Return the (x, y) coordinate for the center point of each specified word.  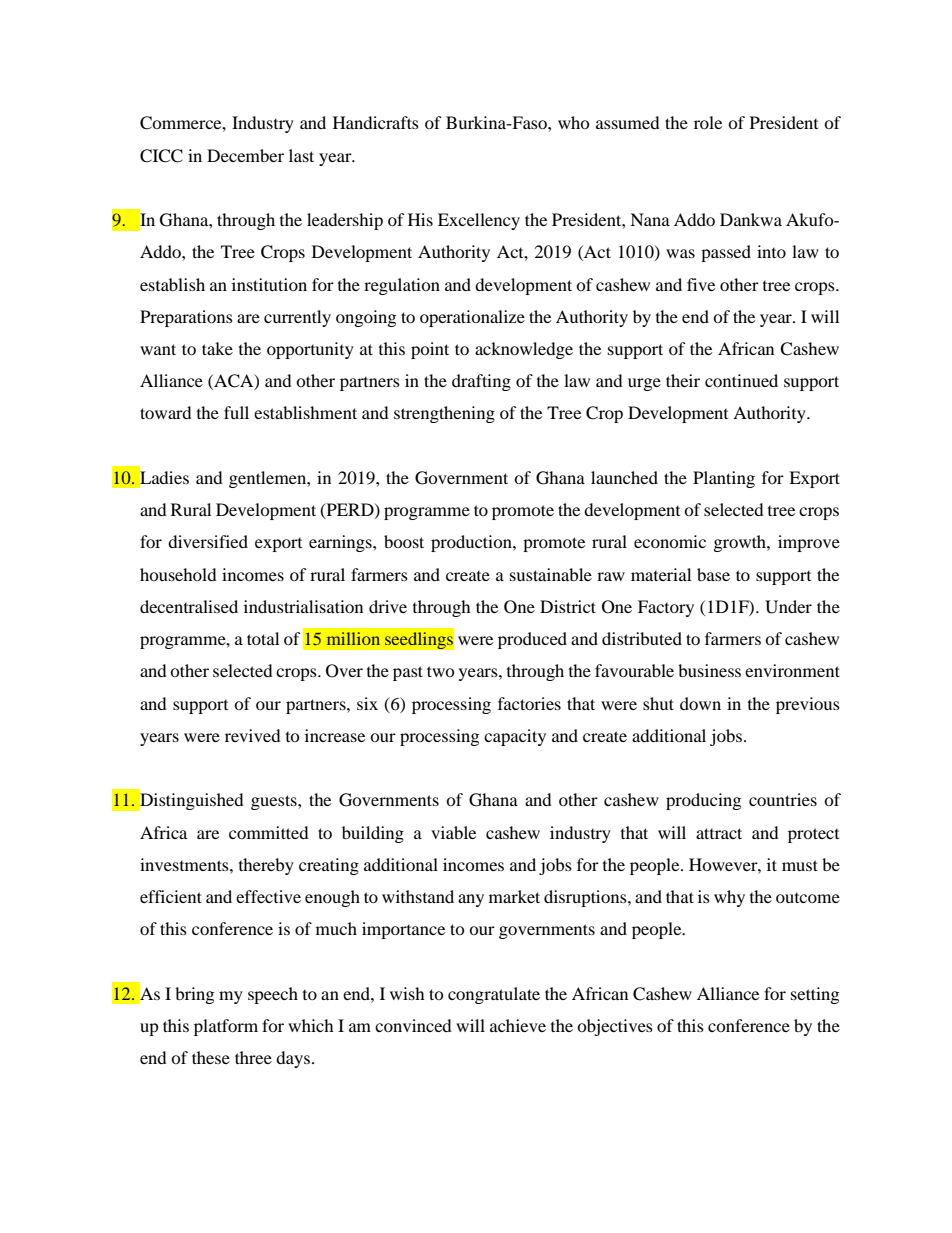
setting (815, 995)
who (574, 122)
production (472, 543)
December (245, 155)
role (708, 122)
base (713, 574)
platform (226, 1027)
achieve (518, 1025)
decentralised (189, 606)
